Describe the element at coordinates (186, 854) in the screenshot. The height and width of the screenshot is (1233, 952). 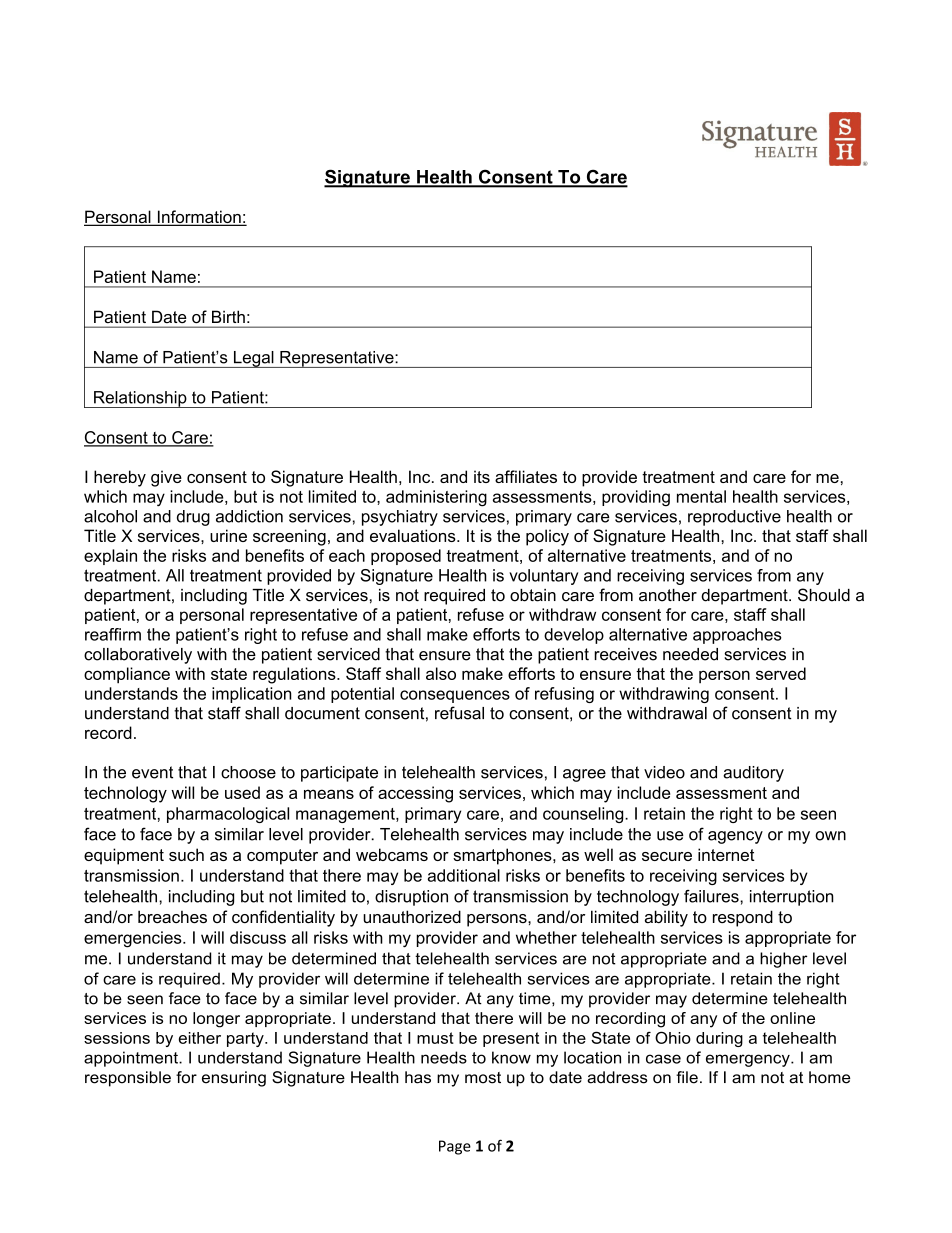
I see `such` at that location.
